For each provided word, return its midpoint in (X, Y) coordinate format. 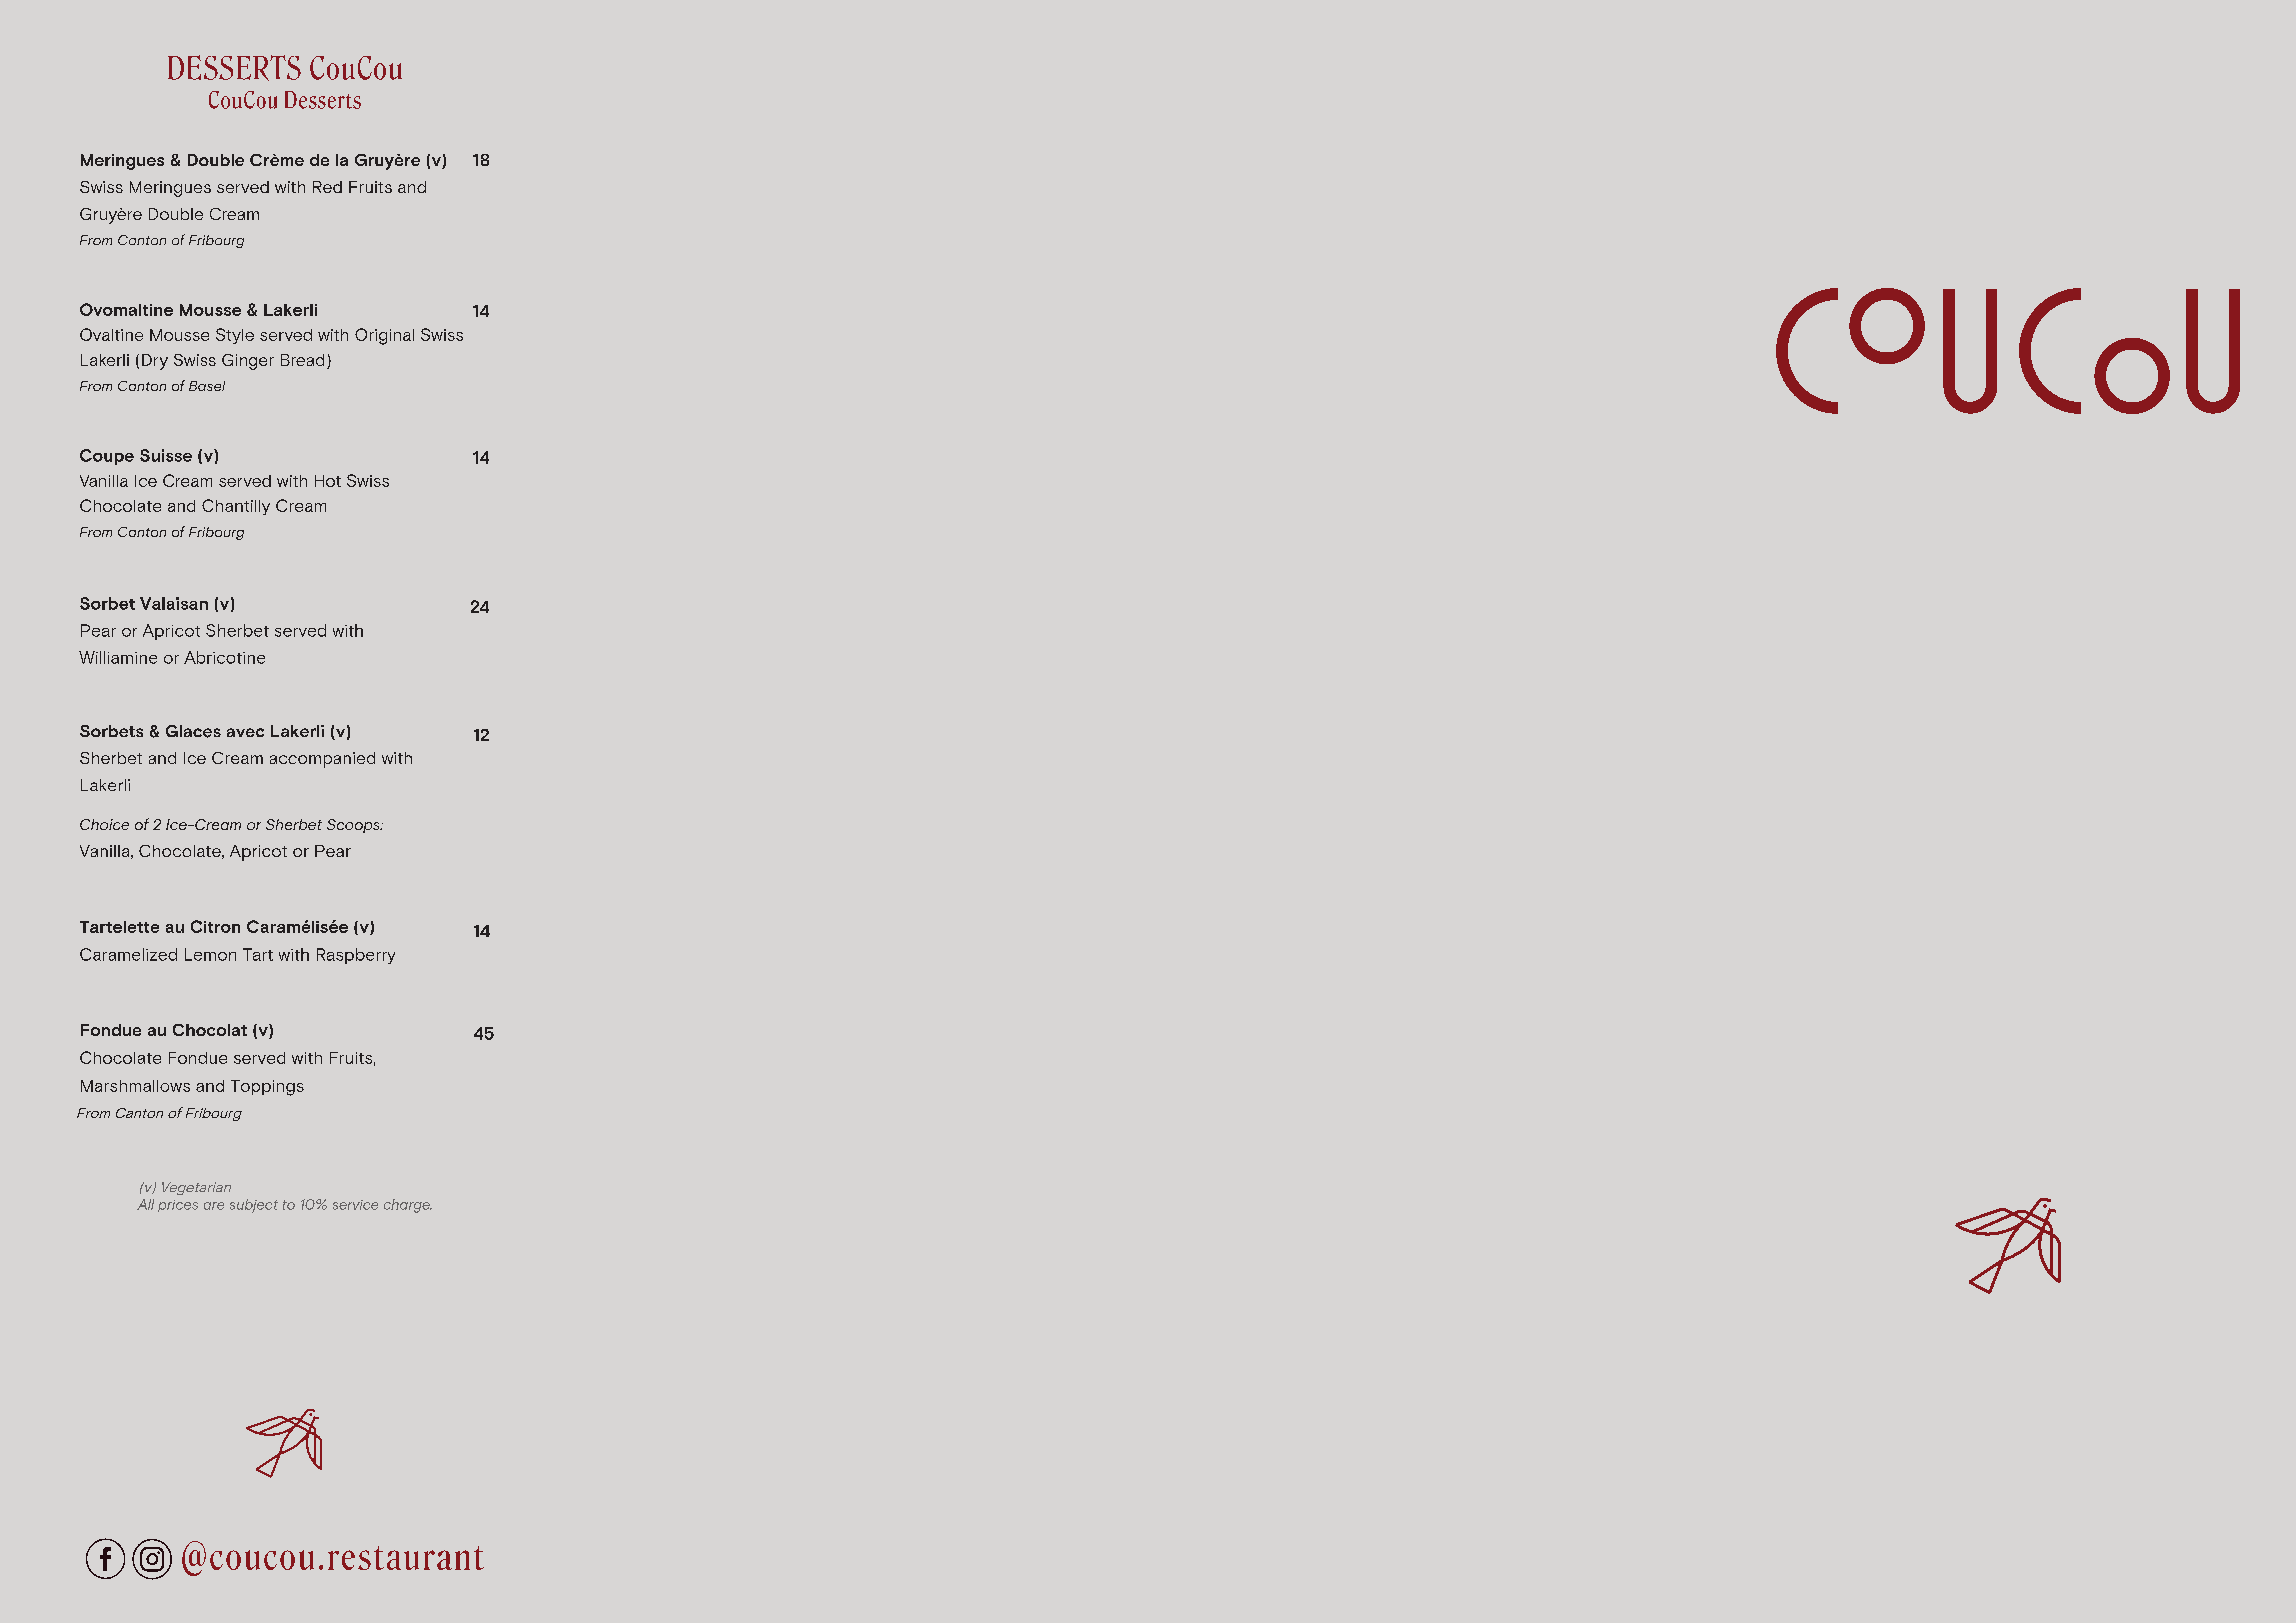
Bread (302, 360)
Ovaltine (111, 334)
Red (327, 187)
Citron (215, 926)
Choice (104, 824)
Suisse (166, 455)
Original (384, 336)
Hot (328, 481)
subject (254, 1206)
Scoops (354, 826)
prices (178, 1206)
